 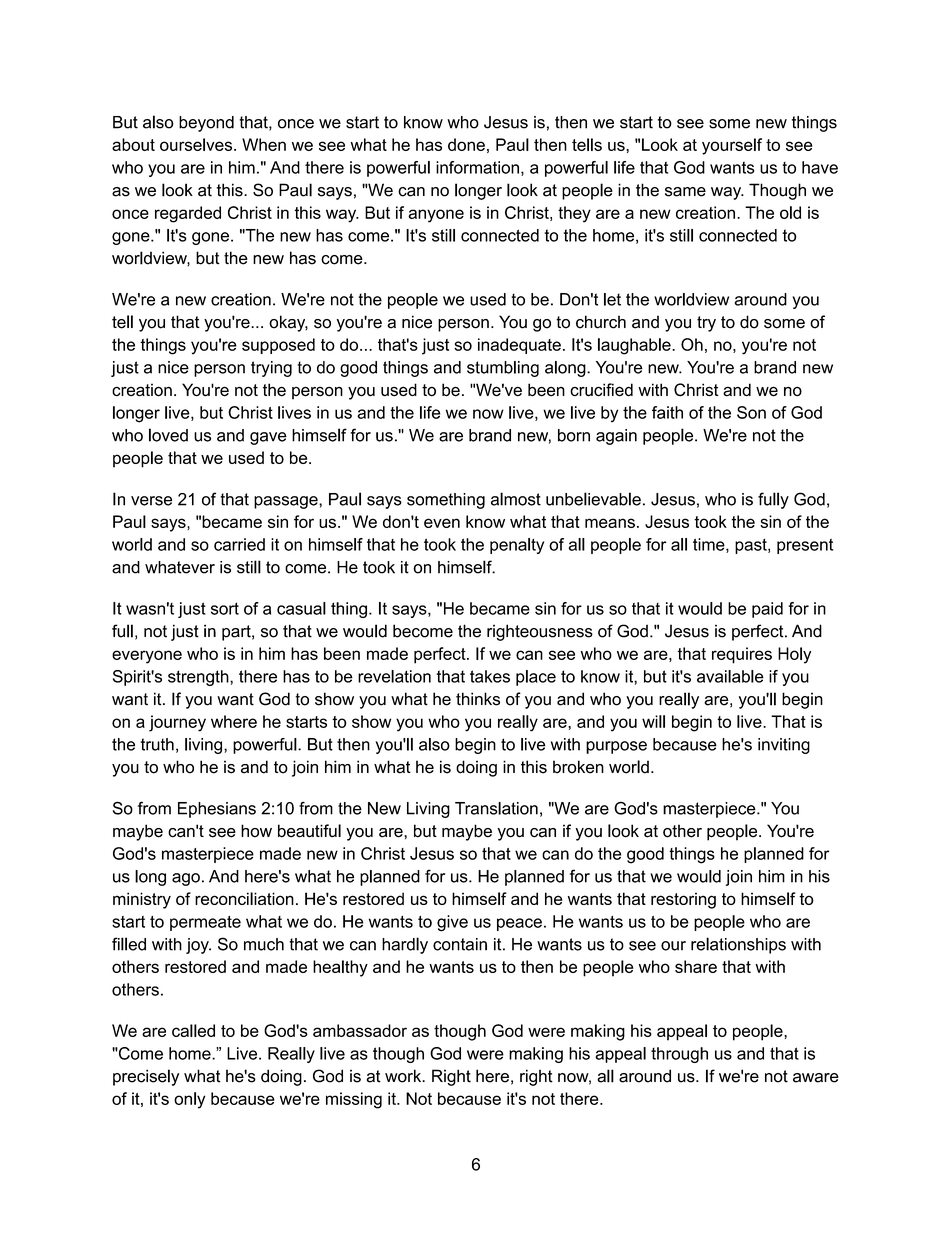 What do you see at coordinates (197, 144) in the screenshot?
I see `ourselves` at bounding box center [197, 144].
